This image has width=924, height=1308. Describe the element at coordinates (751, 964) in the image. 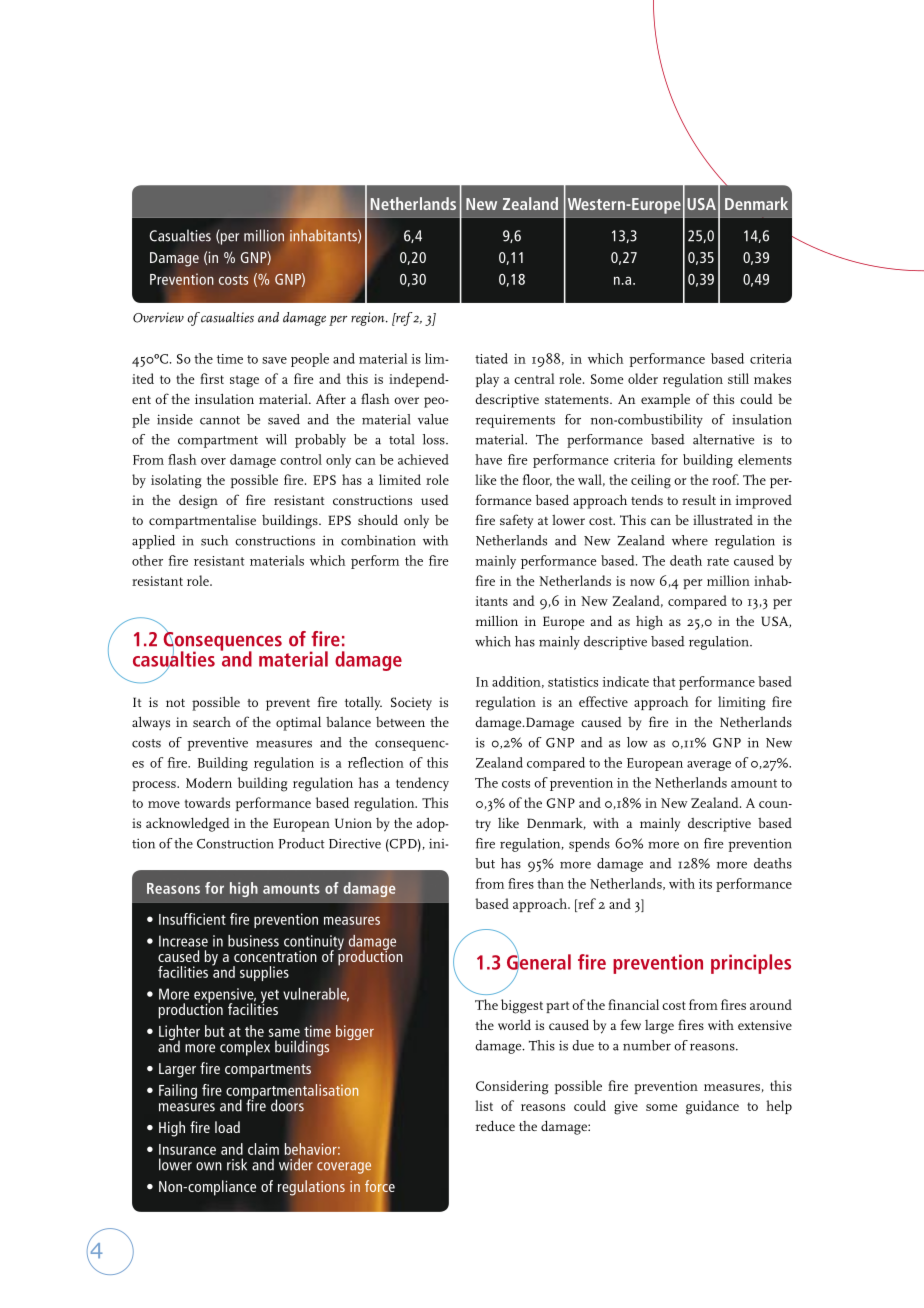

I see `principles` at that location.
